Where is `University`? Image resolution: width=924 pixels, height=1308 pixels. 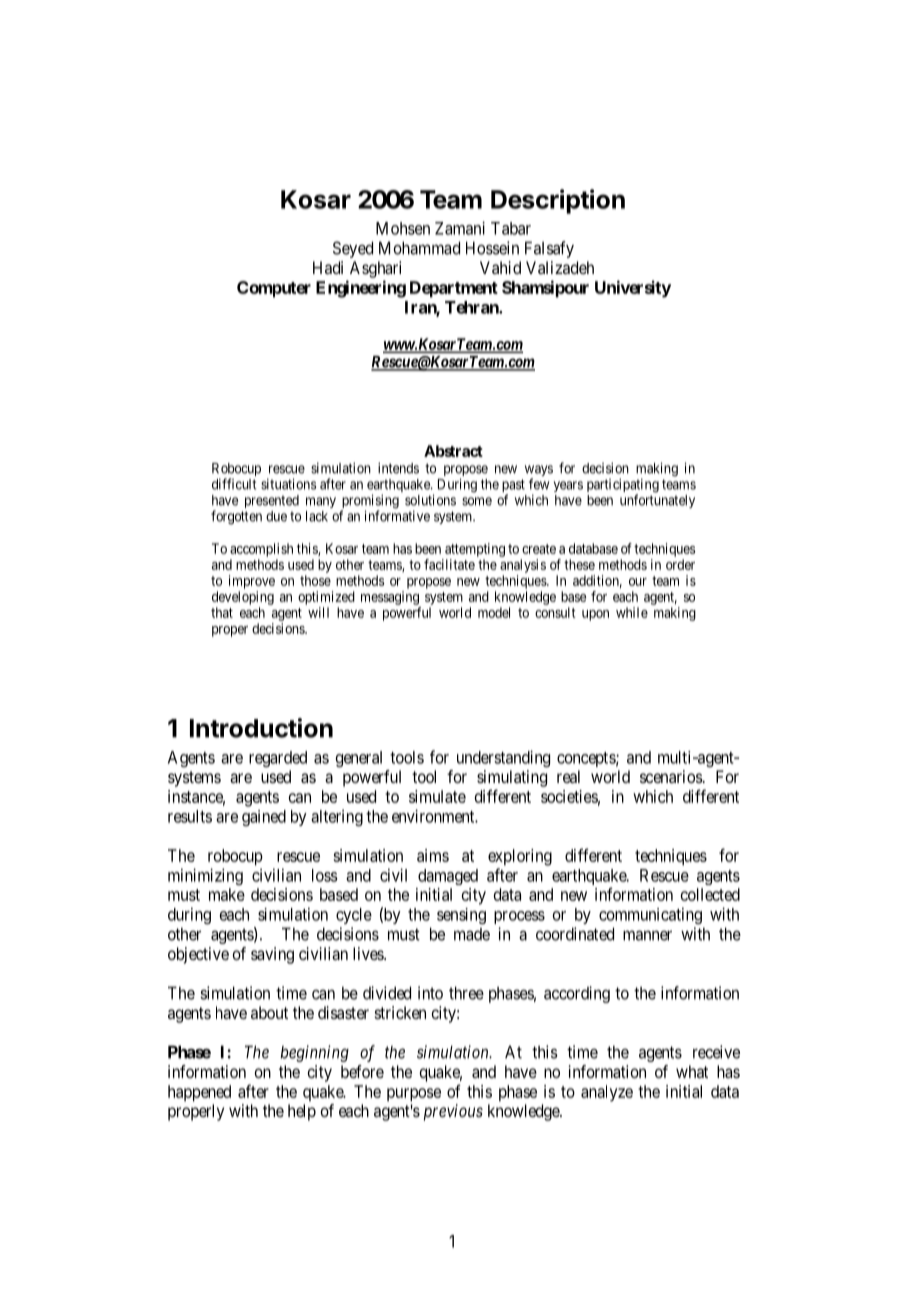 University is located at coordinates (633, 289).
